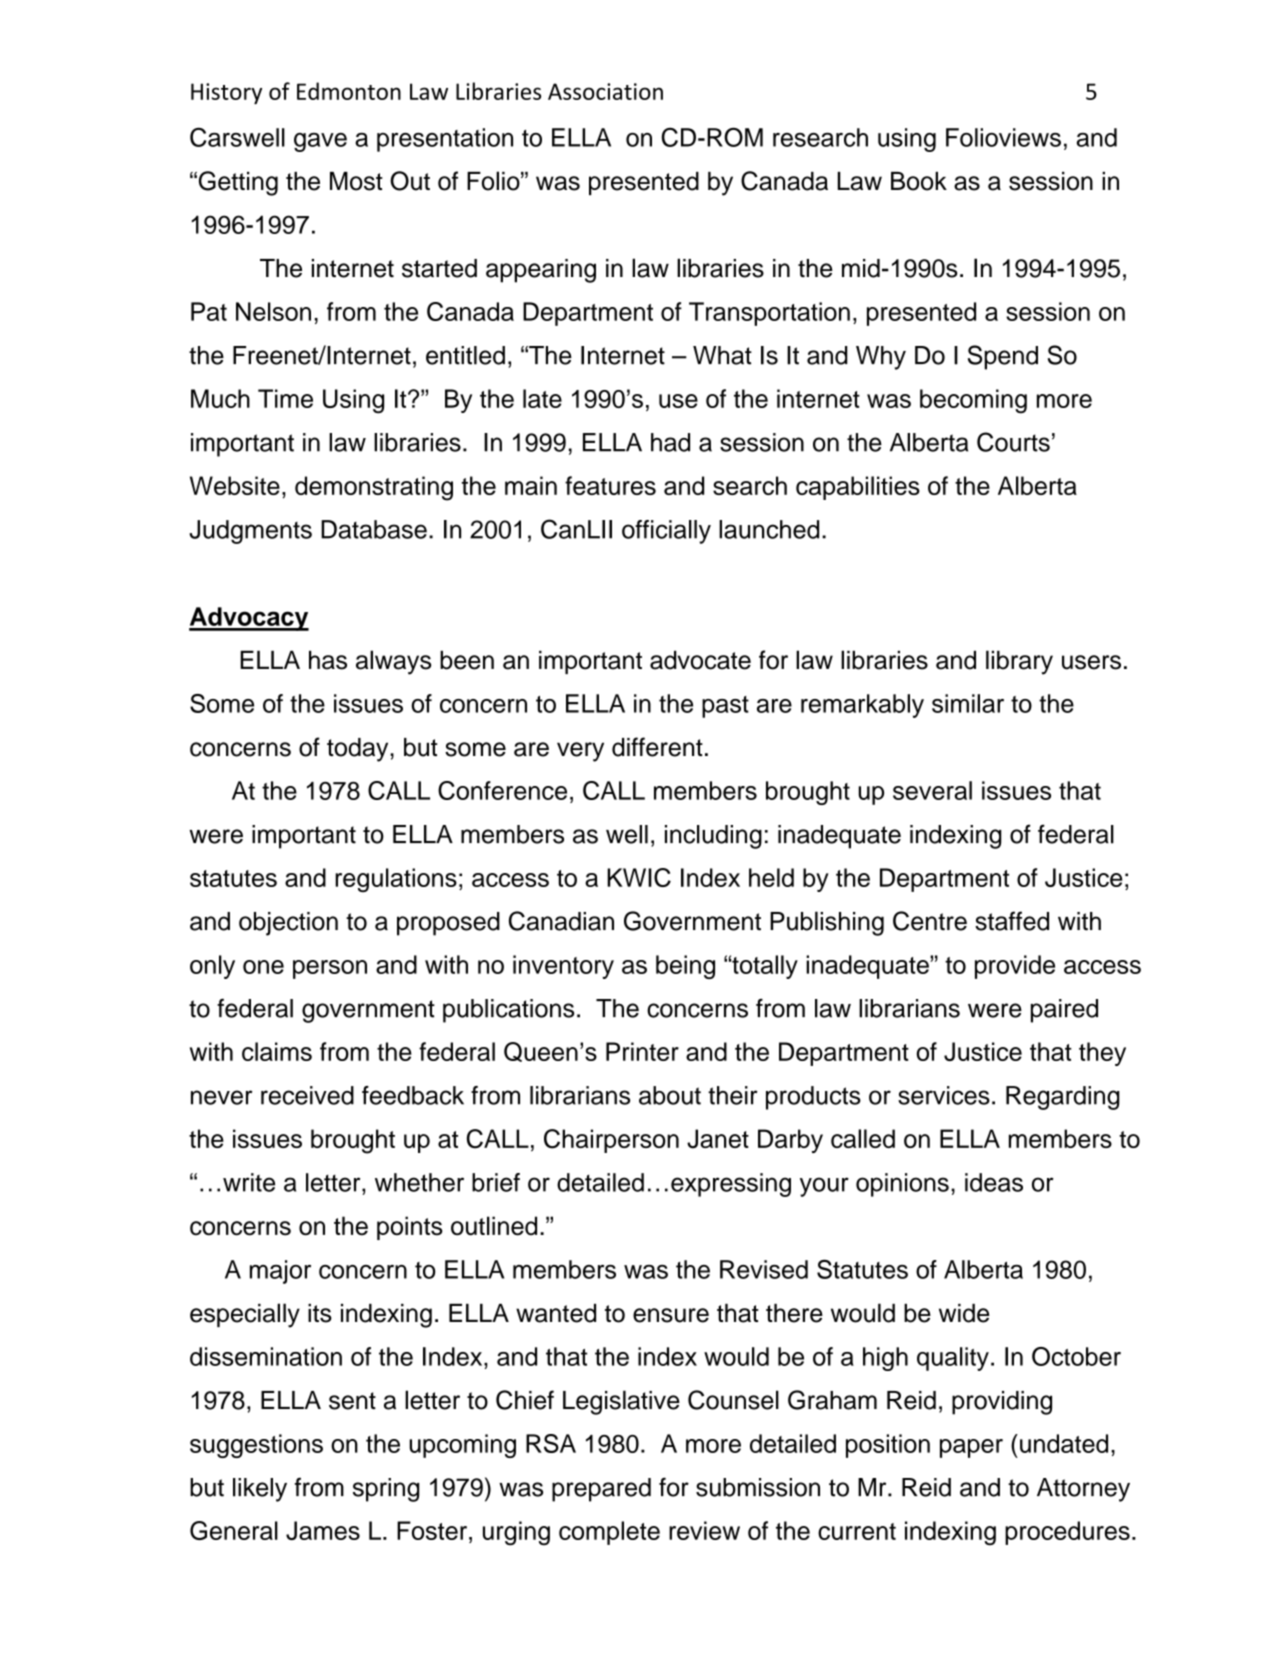  What do you see at coordinates (971, 1448) in the screenshot?
I see `paper` at bounding box center [971, 1448].
